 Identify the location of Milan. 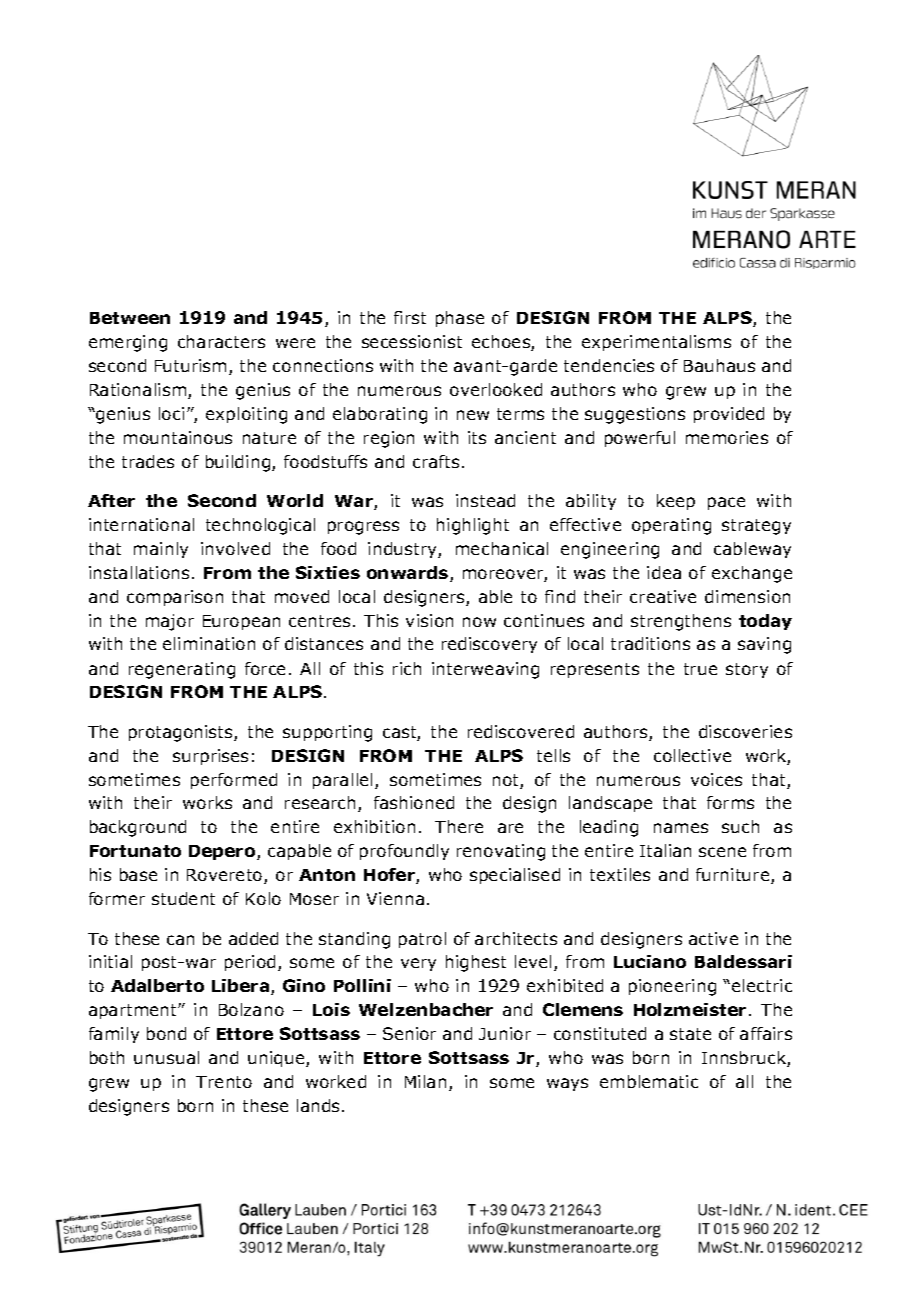
(425, 1081).
